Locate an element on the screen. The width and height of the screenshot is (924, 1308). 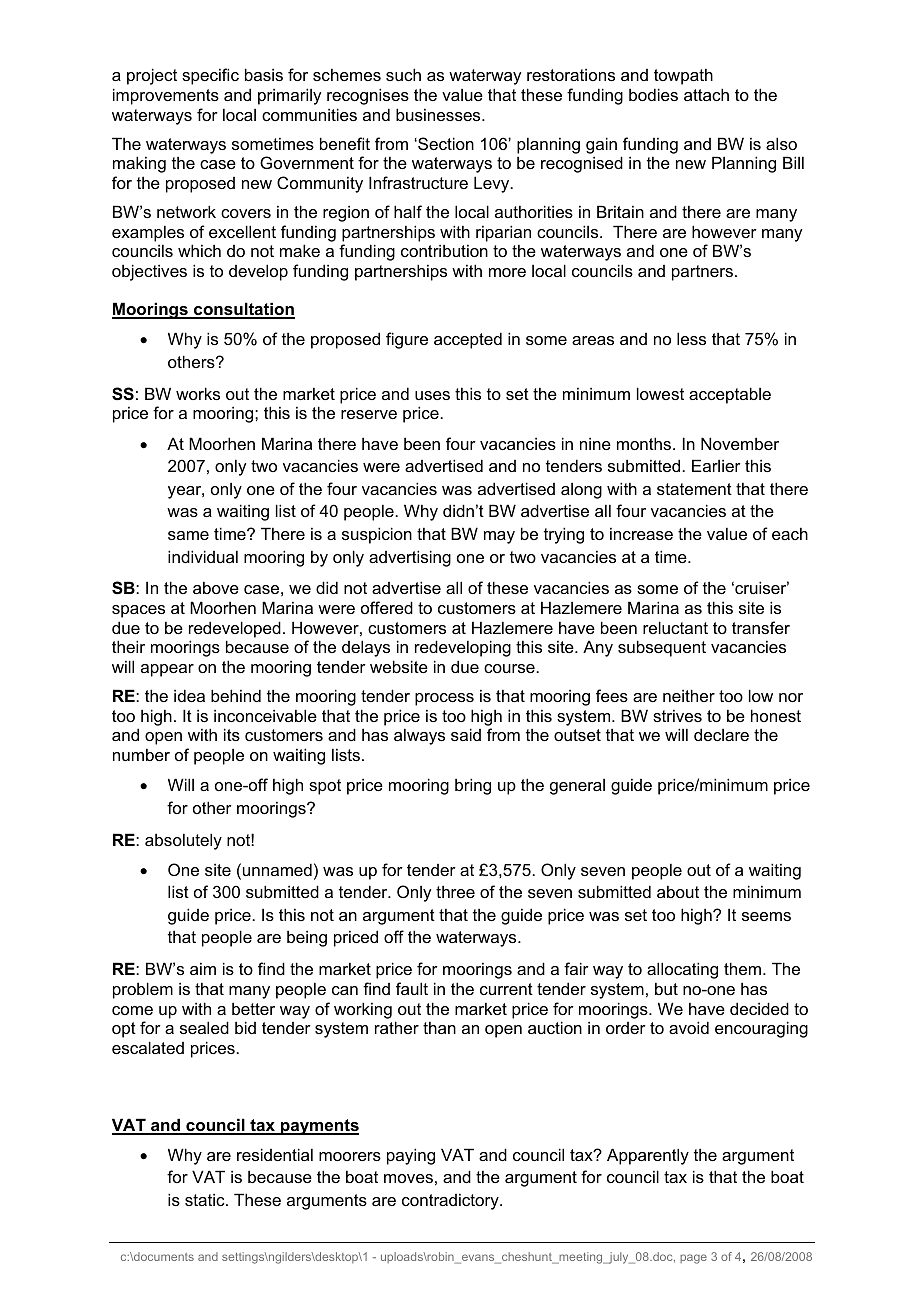
process is located at coordinates (444, 699).
